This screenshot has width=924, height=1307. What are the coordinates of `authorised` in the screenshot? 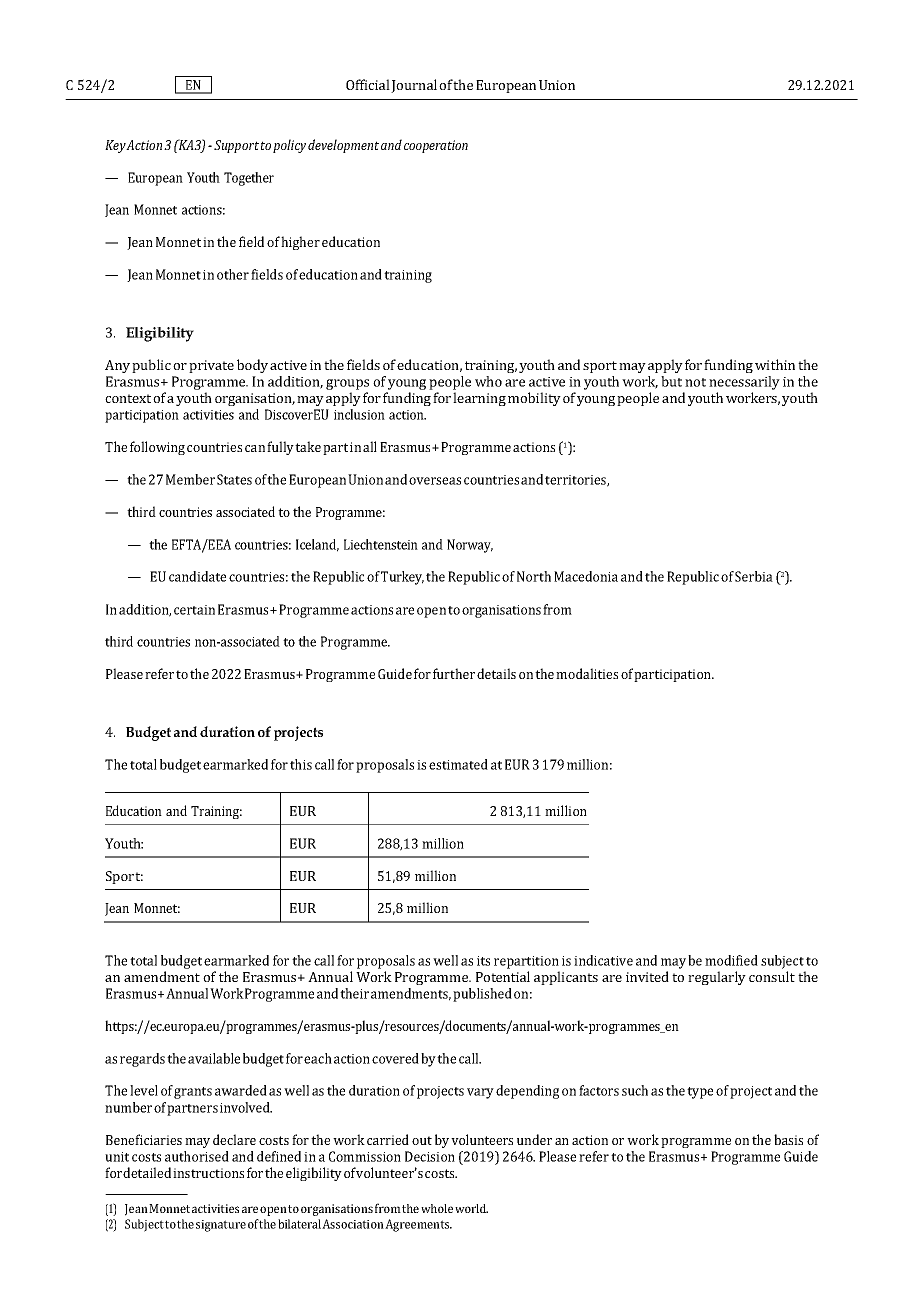 It's located at (197, 1156).
